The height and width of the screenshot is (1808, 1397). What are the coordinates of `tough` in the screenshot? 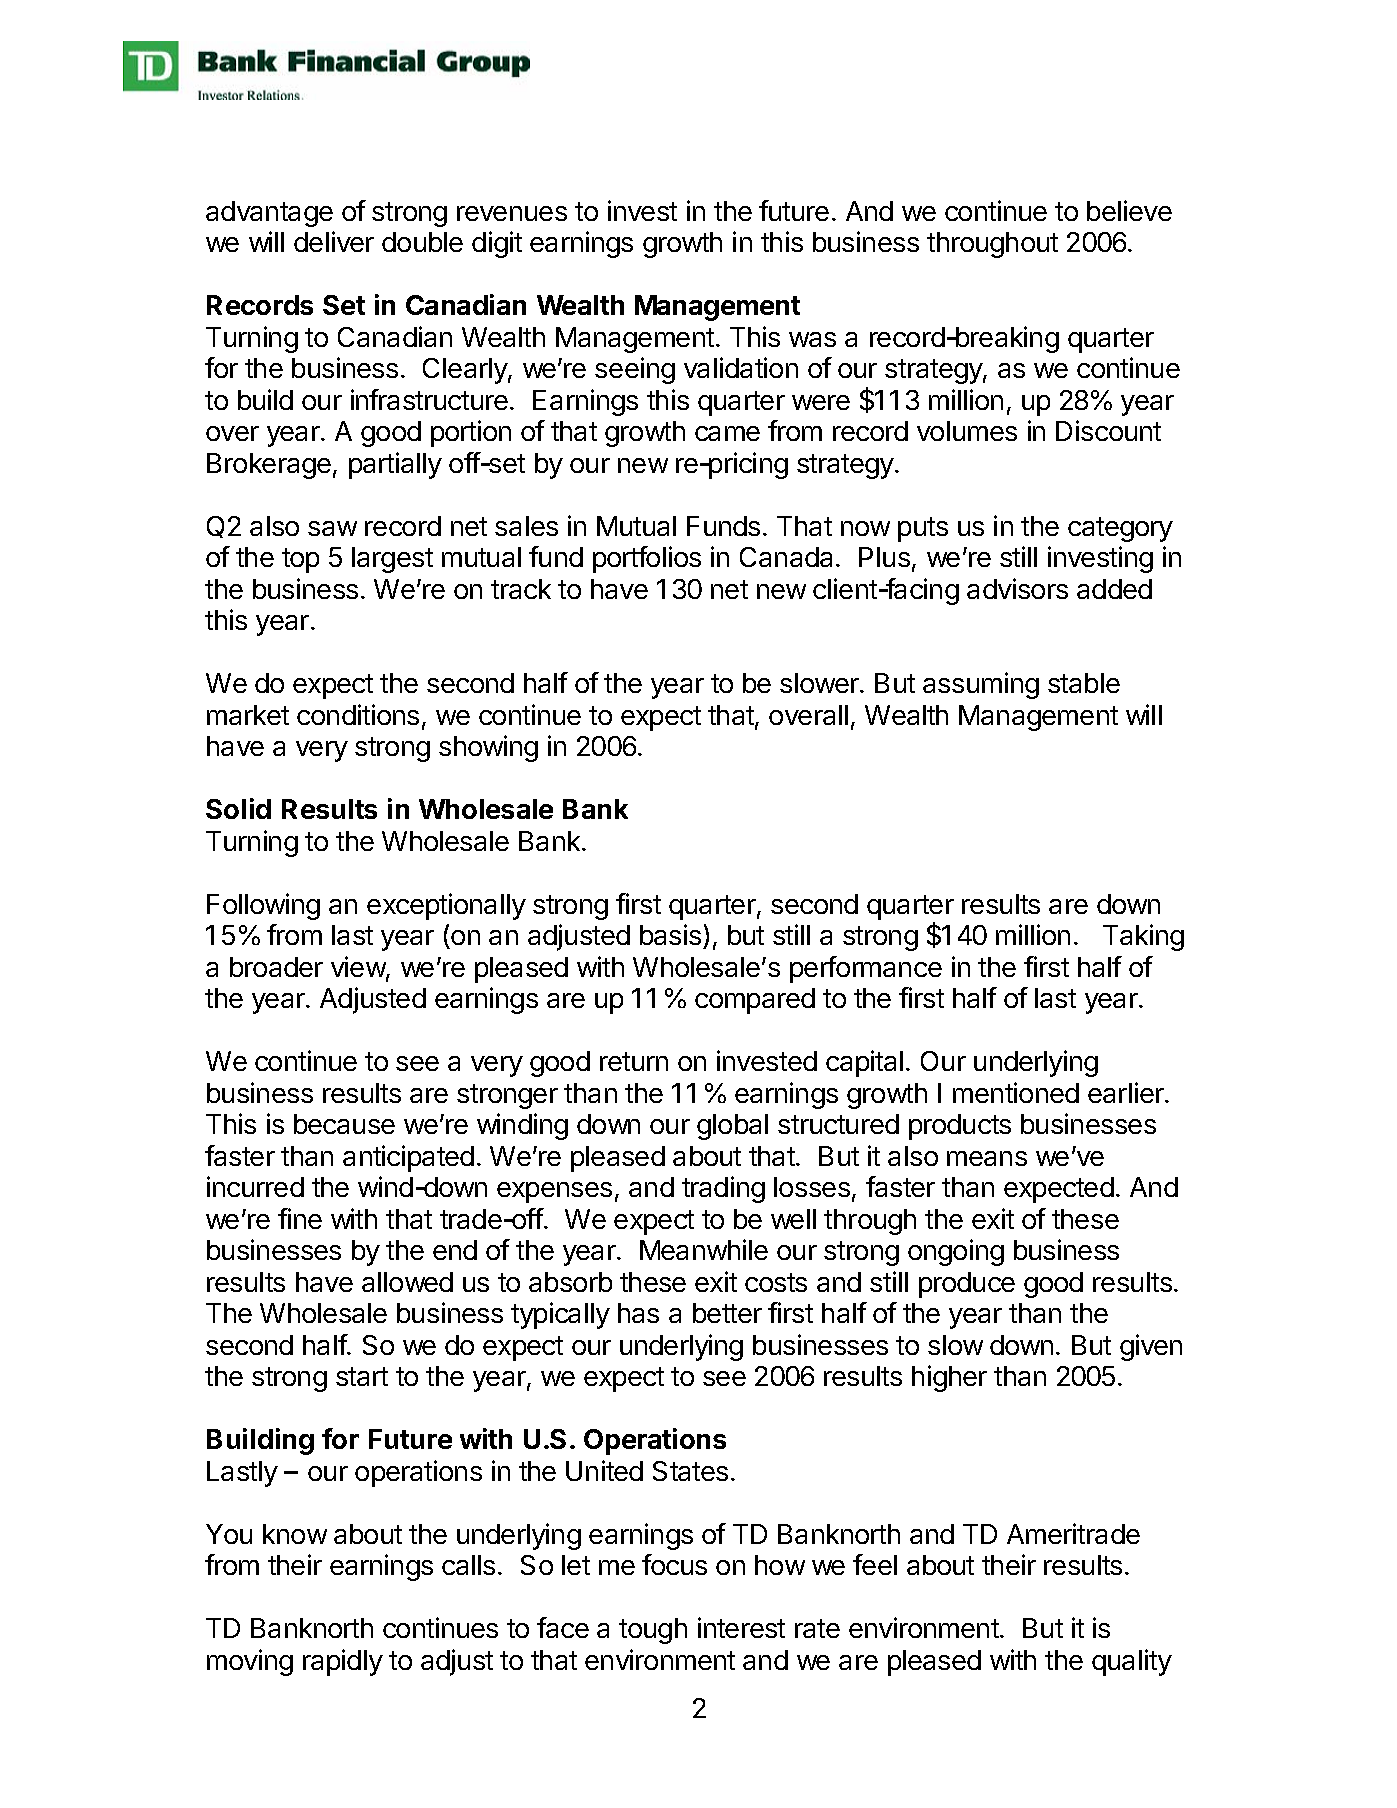 It's located at (653, 1631).
